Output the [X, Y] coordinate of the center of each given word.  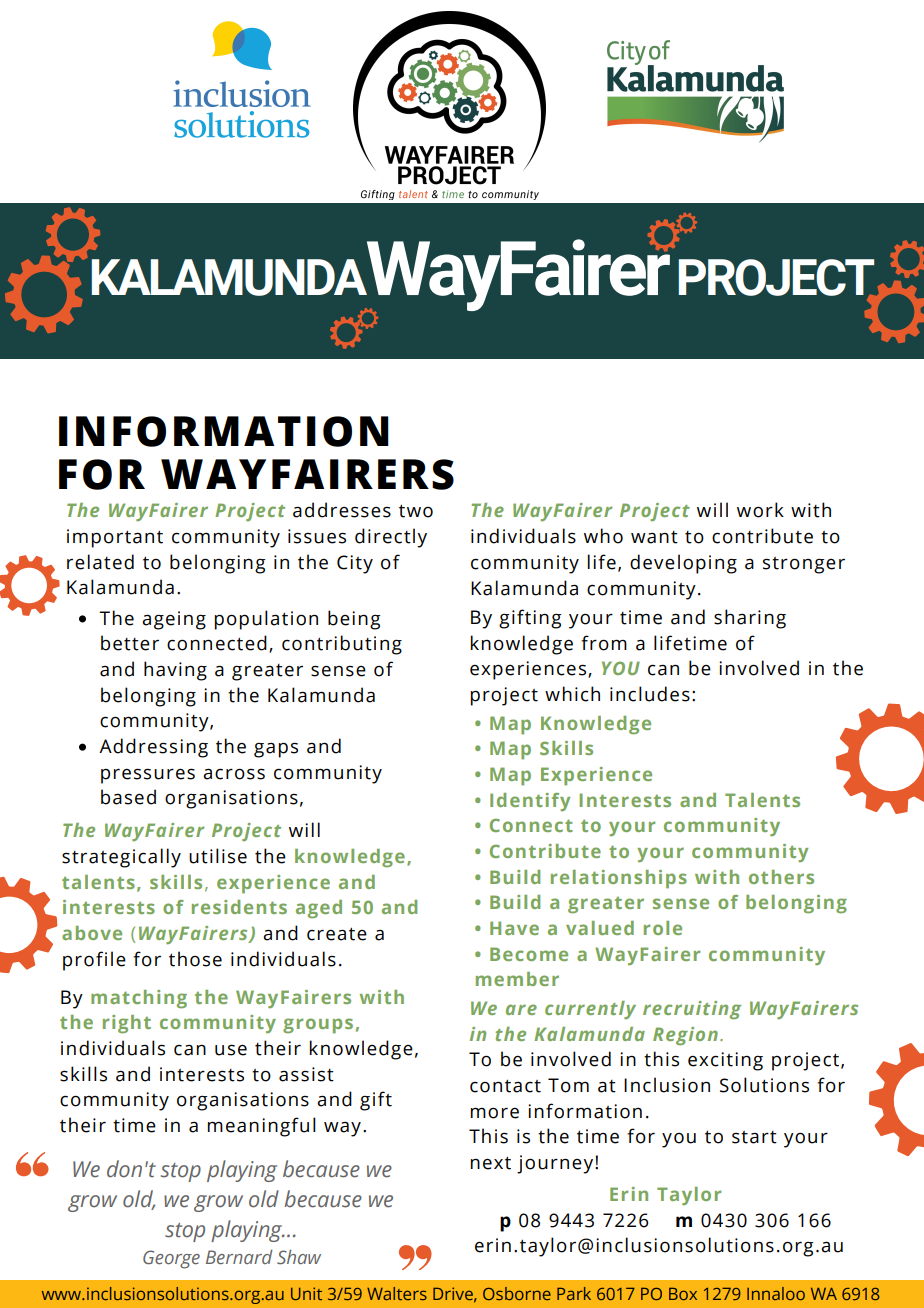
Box [683, 1293]
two [416, 511]
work [760, 510]
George [171, 1259]
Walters [397, 1293]
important [115, 538]
